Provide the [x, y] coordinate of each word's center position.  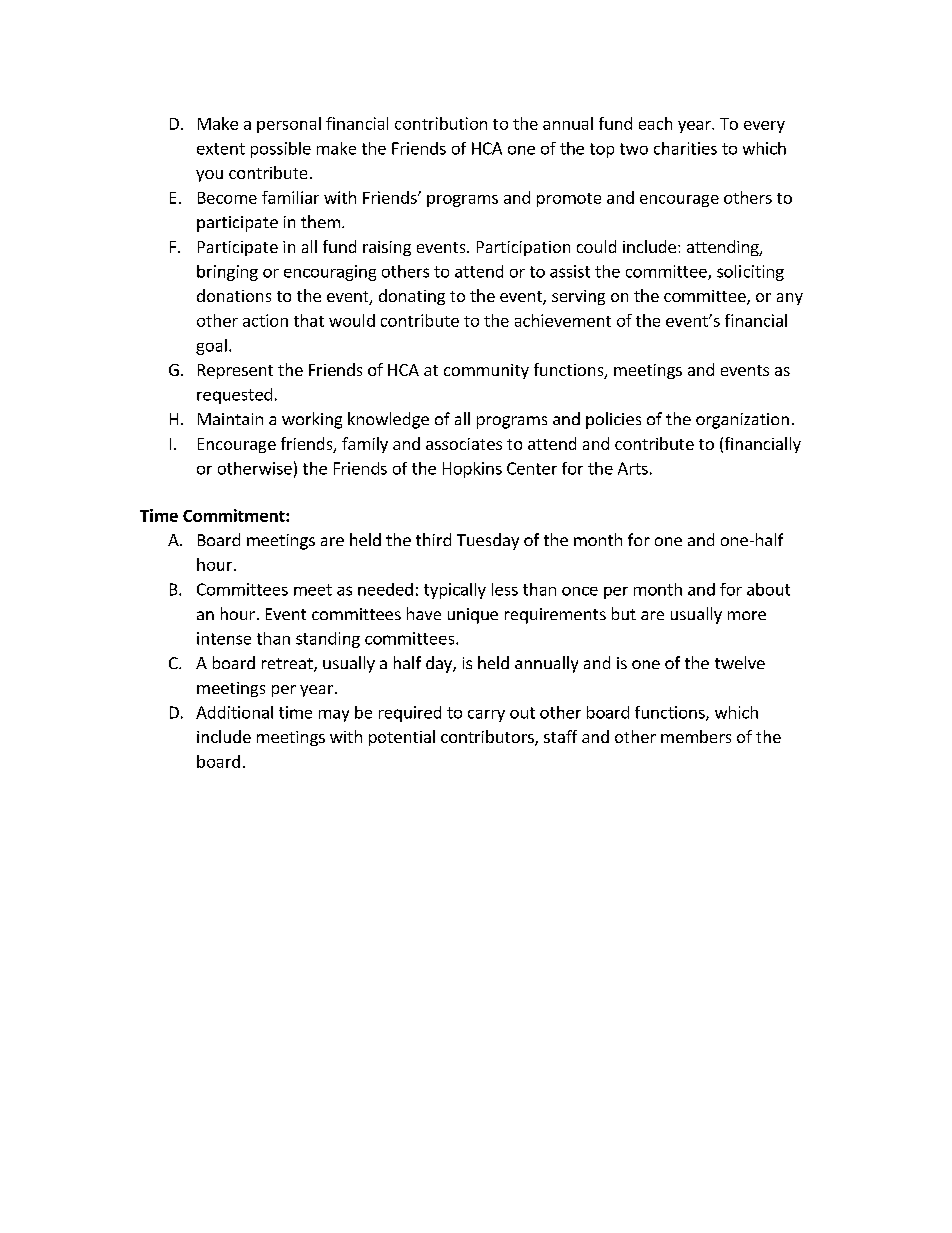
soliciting [750, 273]
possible [281, 150]
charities [685, 148]
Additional [234, 712]
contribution [441, 123]
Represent [235, 371]
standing [328, 640]
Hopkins [472, 470]
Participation [523, 248]
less [505, 589]
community [486, 371]
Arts [633, 468]
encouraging [330, 273]
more [747, 615]
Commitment [235, 515]
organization [742, 421]
